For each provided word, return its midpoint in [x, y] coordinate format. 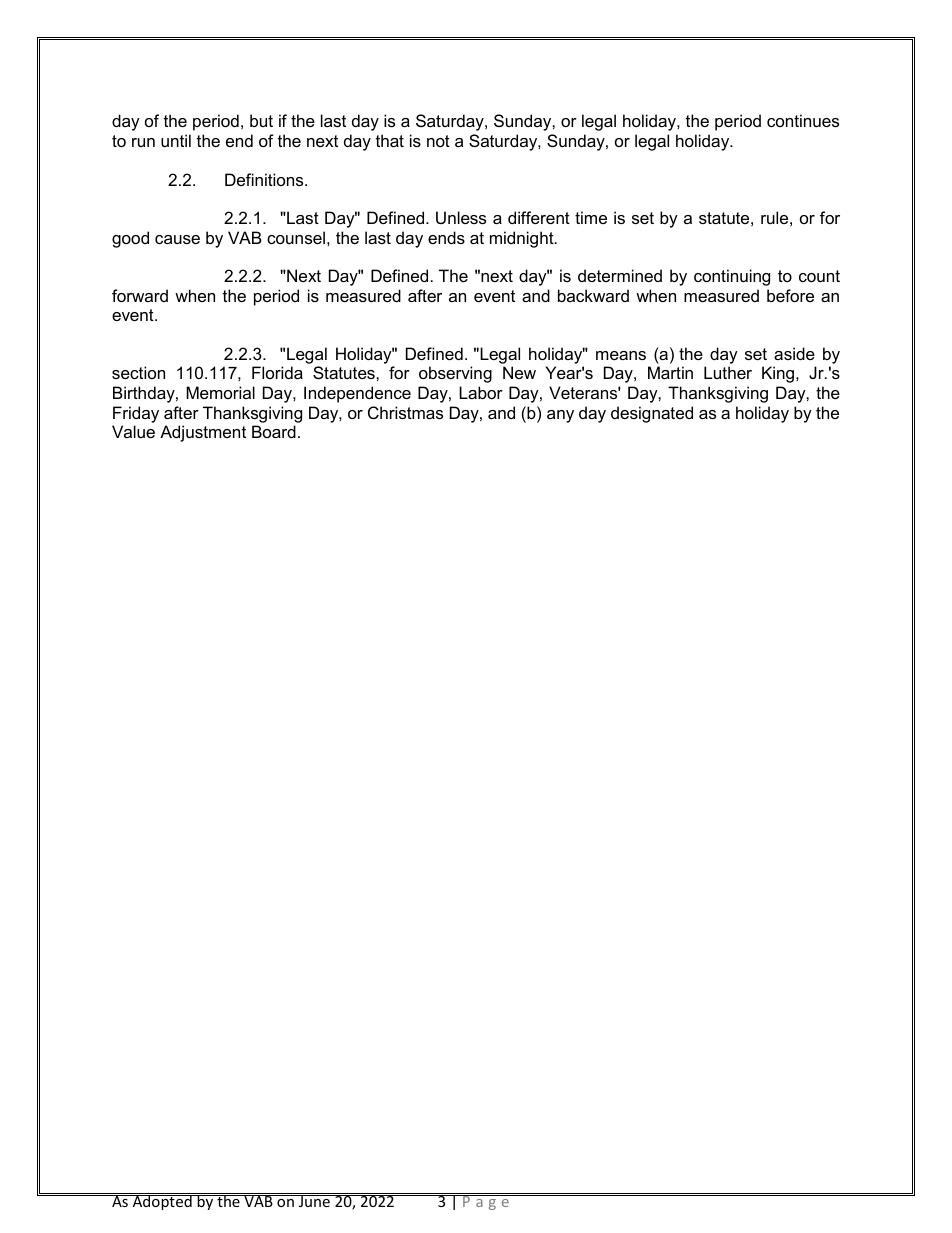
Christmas [405, 412]
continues [803, 120]
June [314, 1201]
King [779, 374]
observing [455, 374]
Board [274, 431]
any [560, 416]
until [176, 140]
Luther [728, 372]
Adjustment [203, 433]
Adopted [162, 1201]
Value [133, 431]
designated [652, 414]
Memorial [220, 392]
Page [486, 1202]
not [438, 141]
